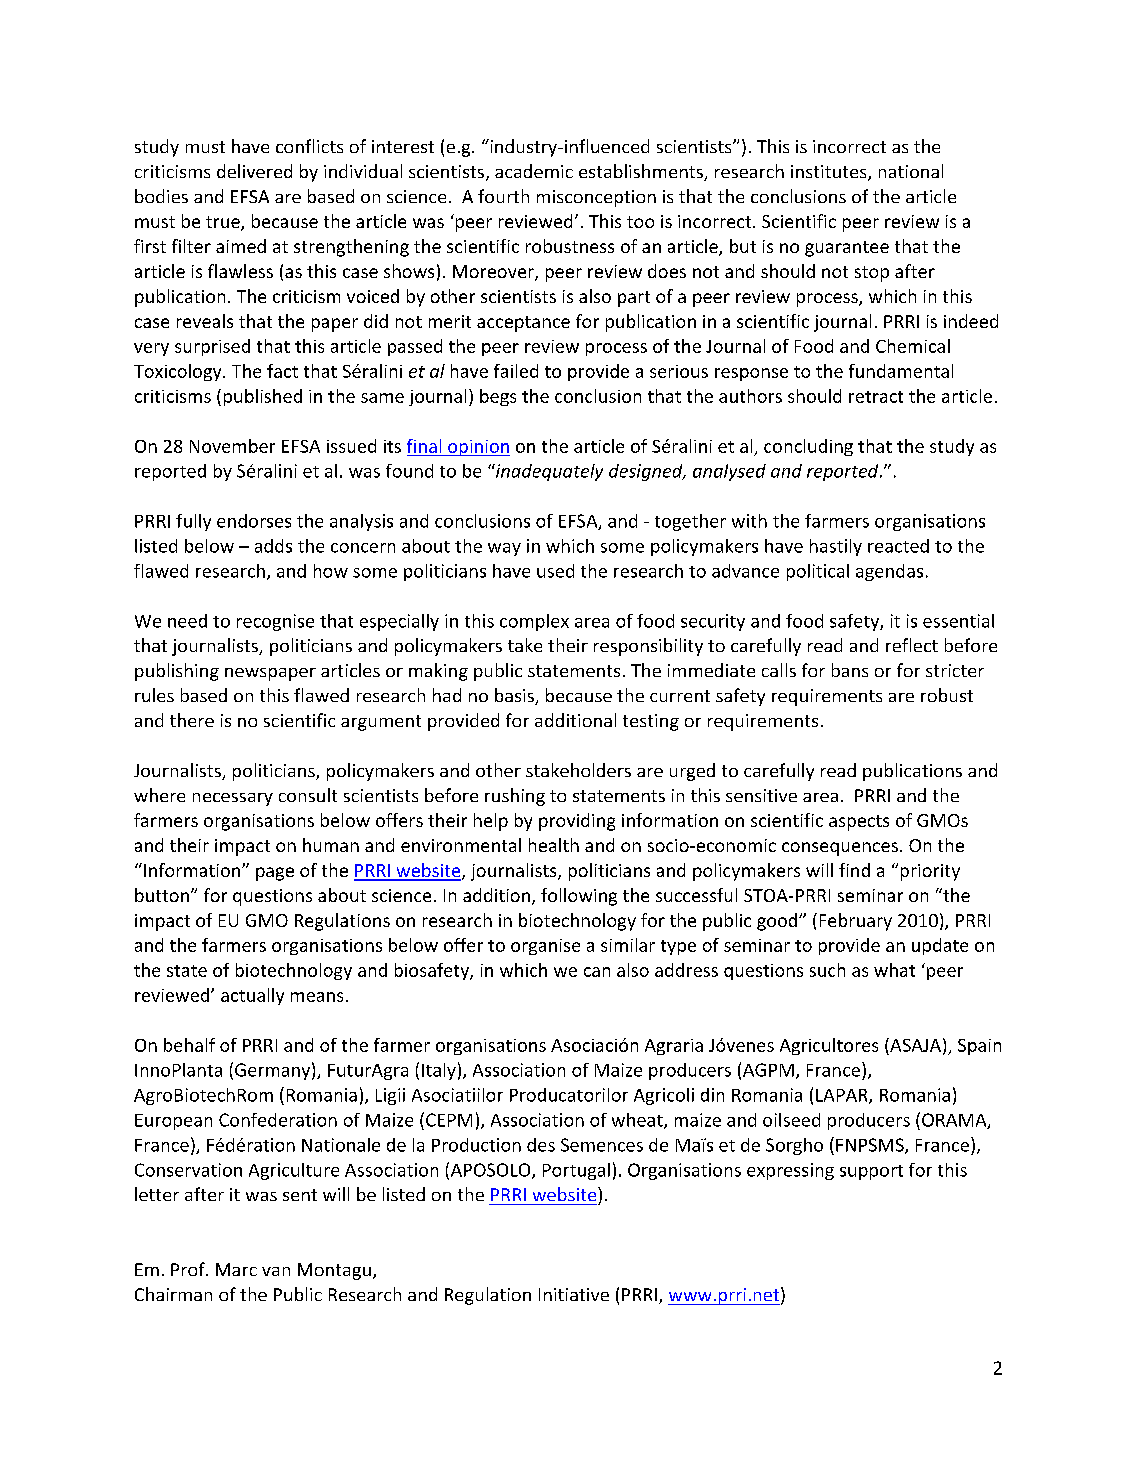  What do you see at coordinates (515, 696) in the image?
I see `basis` at bounding box center [515, 696].
